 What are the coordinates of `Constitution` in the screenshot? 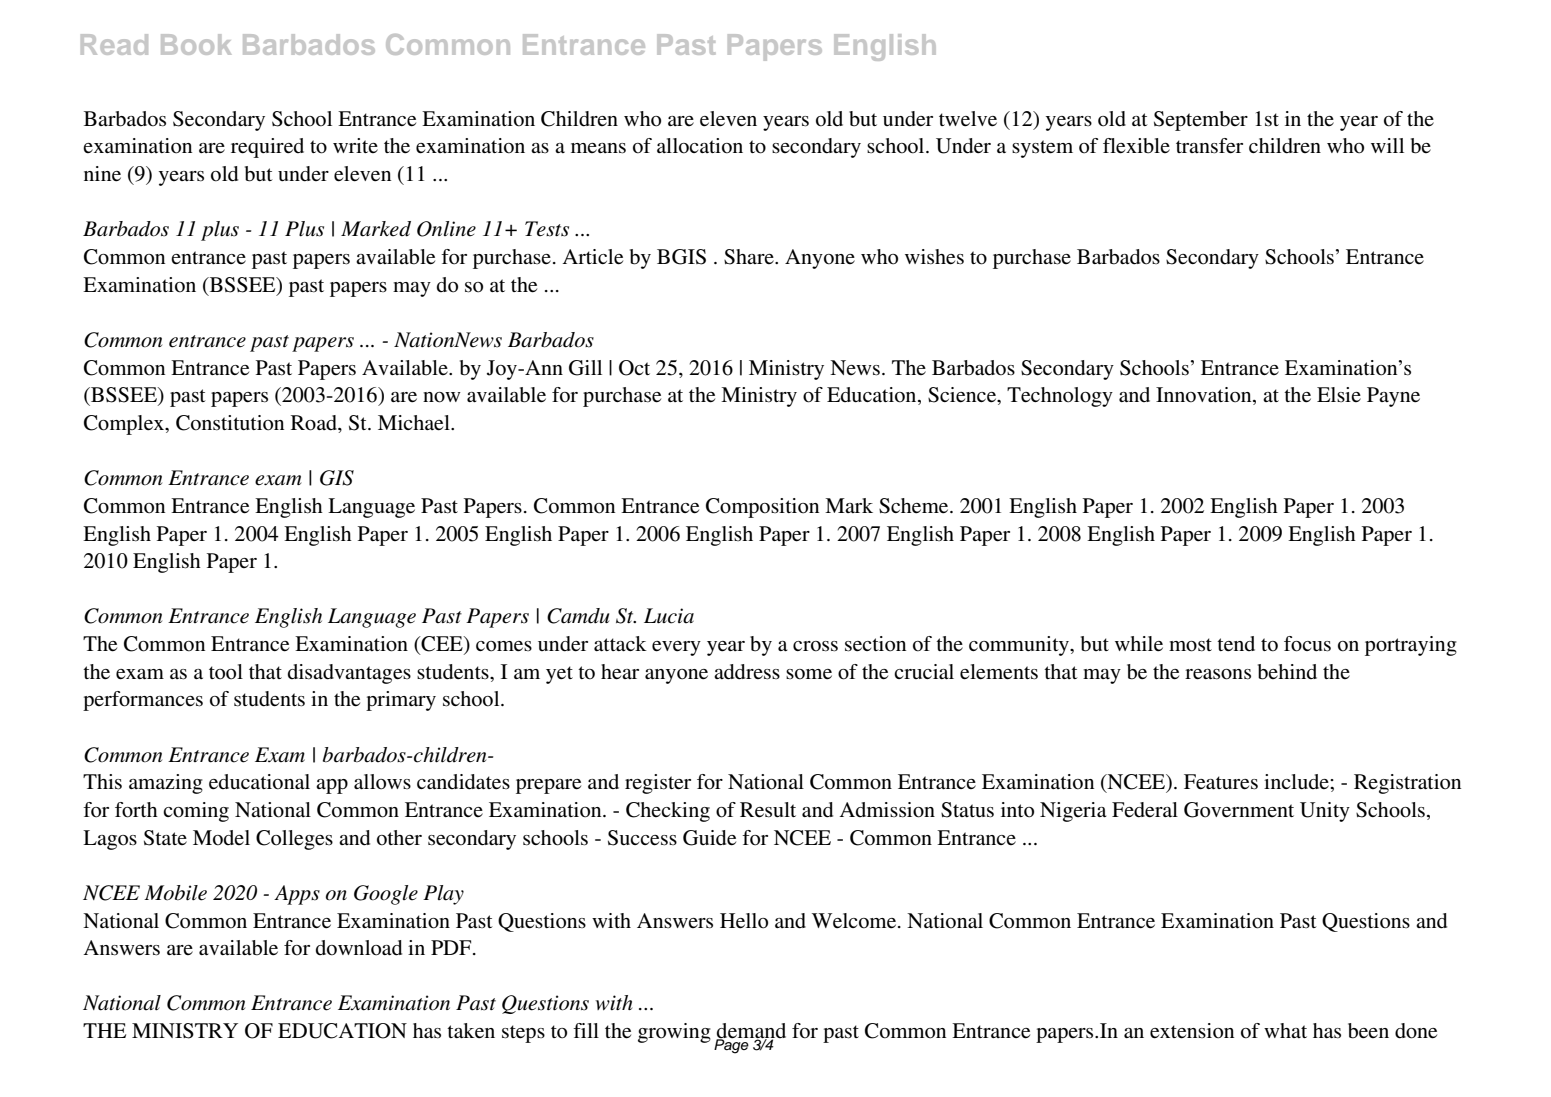 It's located at (230, 423).
